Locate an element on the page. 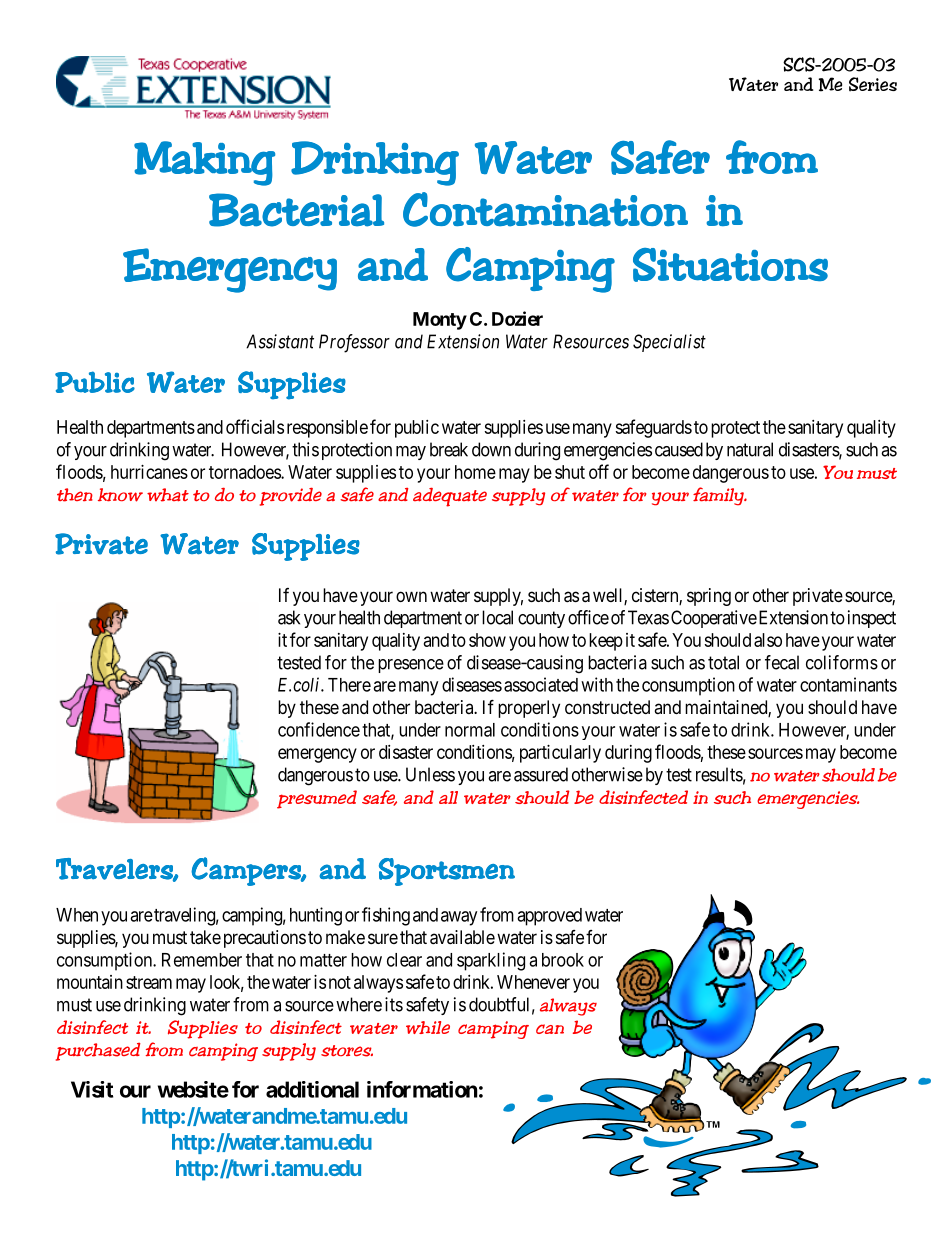 The width and height of the document is (952, 1233). Series is located at coordinates (873, 84).
